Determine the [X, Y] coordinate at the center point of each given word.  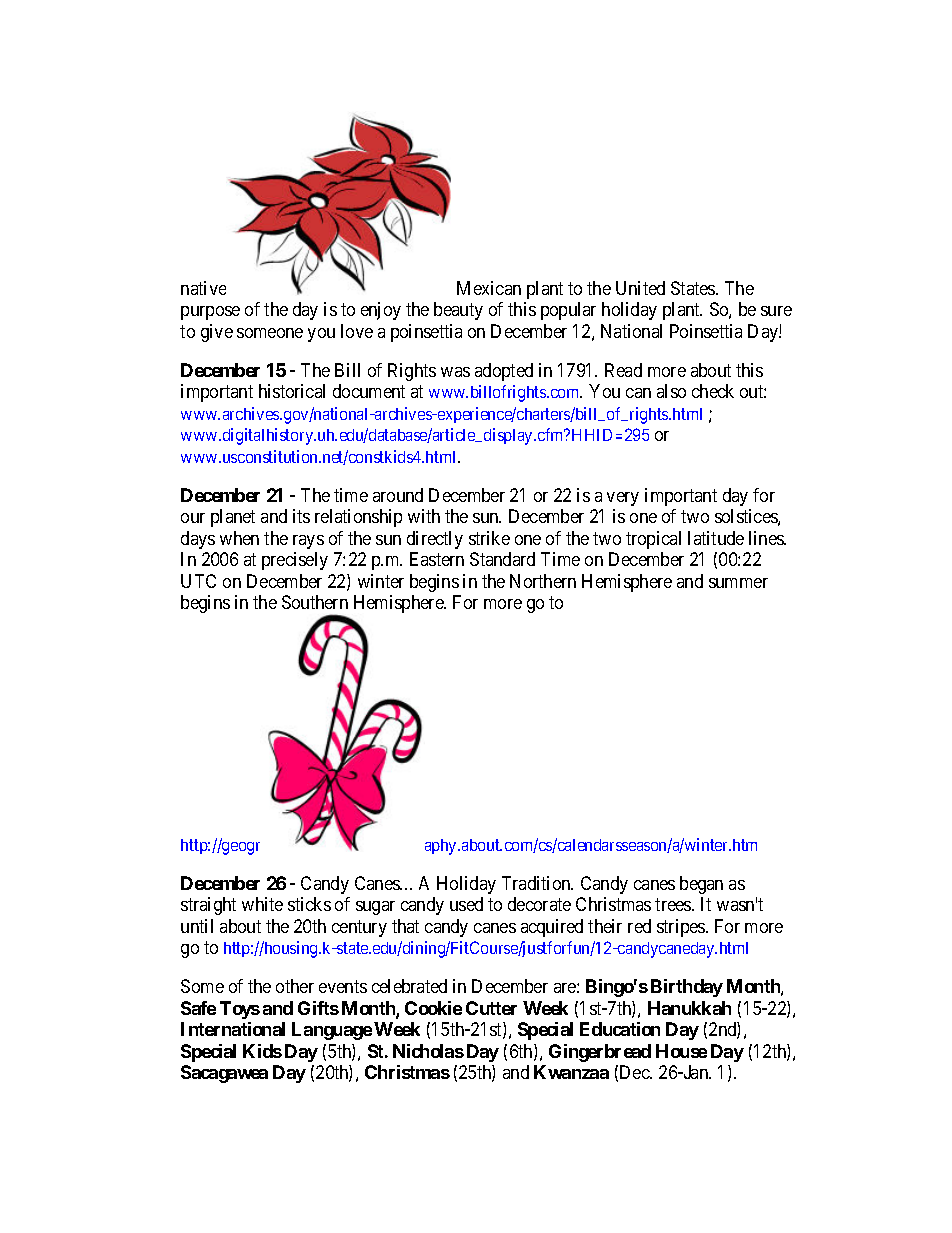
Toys [240, 1010]
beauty [458, 311]
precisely [295, 561]
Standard [502, 559]
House [681, 1051]
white [262, 904]
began [701, 885]
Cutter [491, 1008]
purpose [210, 313]
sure [776, 311]
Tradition [537, 883]
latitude [716, 538]
